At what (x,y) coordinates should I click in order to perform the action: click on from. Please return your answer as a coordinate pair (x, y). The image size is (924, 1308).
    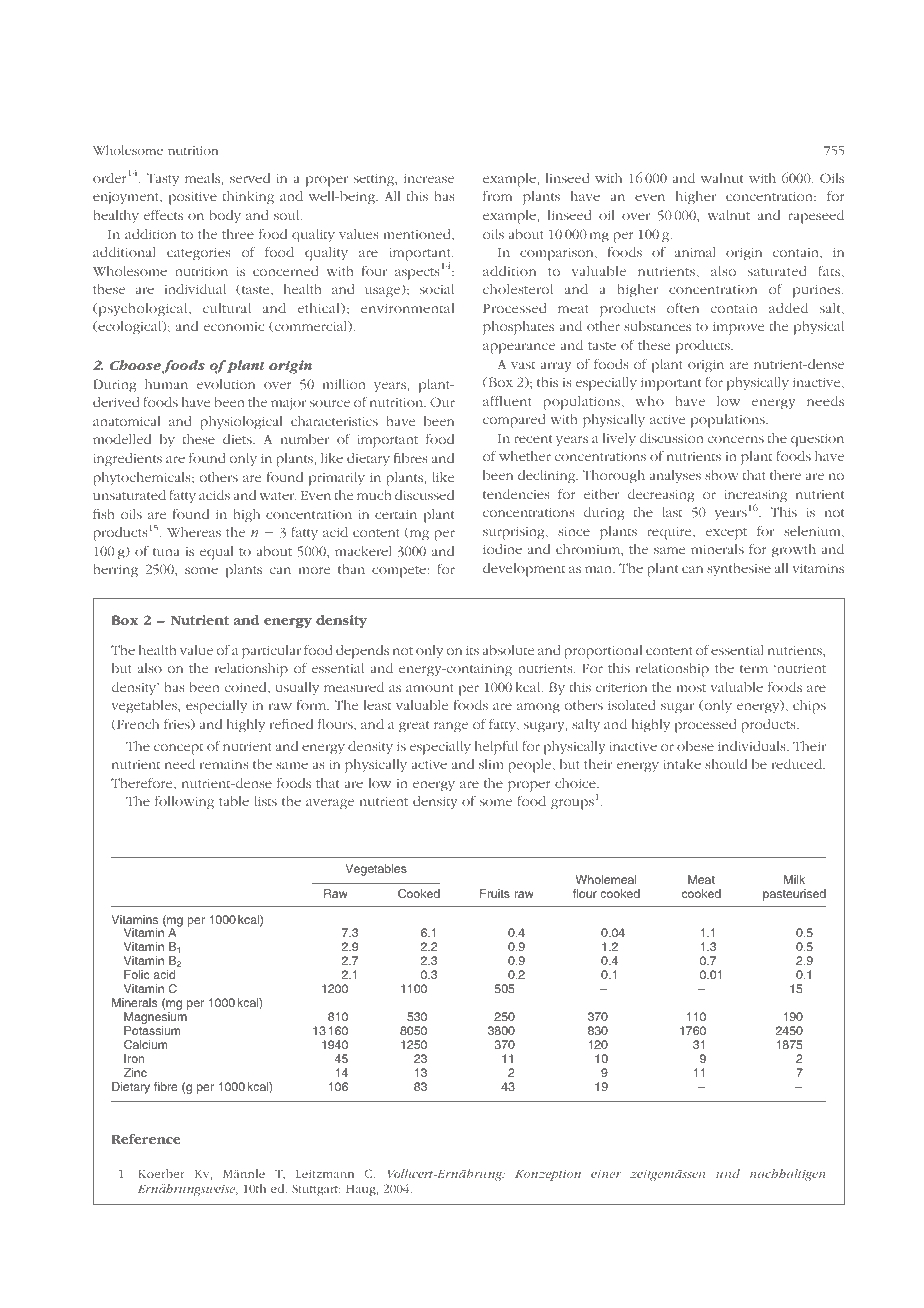
    Looking at the image, I should click on (497, 195).
